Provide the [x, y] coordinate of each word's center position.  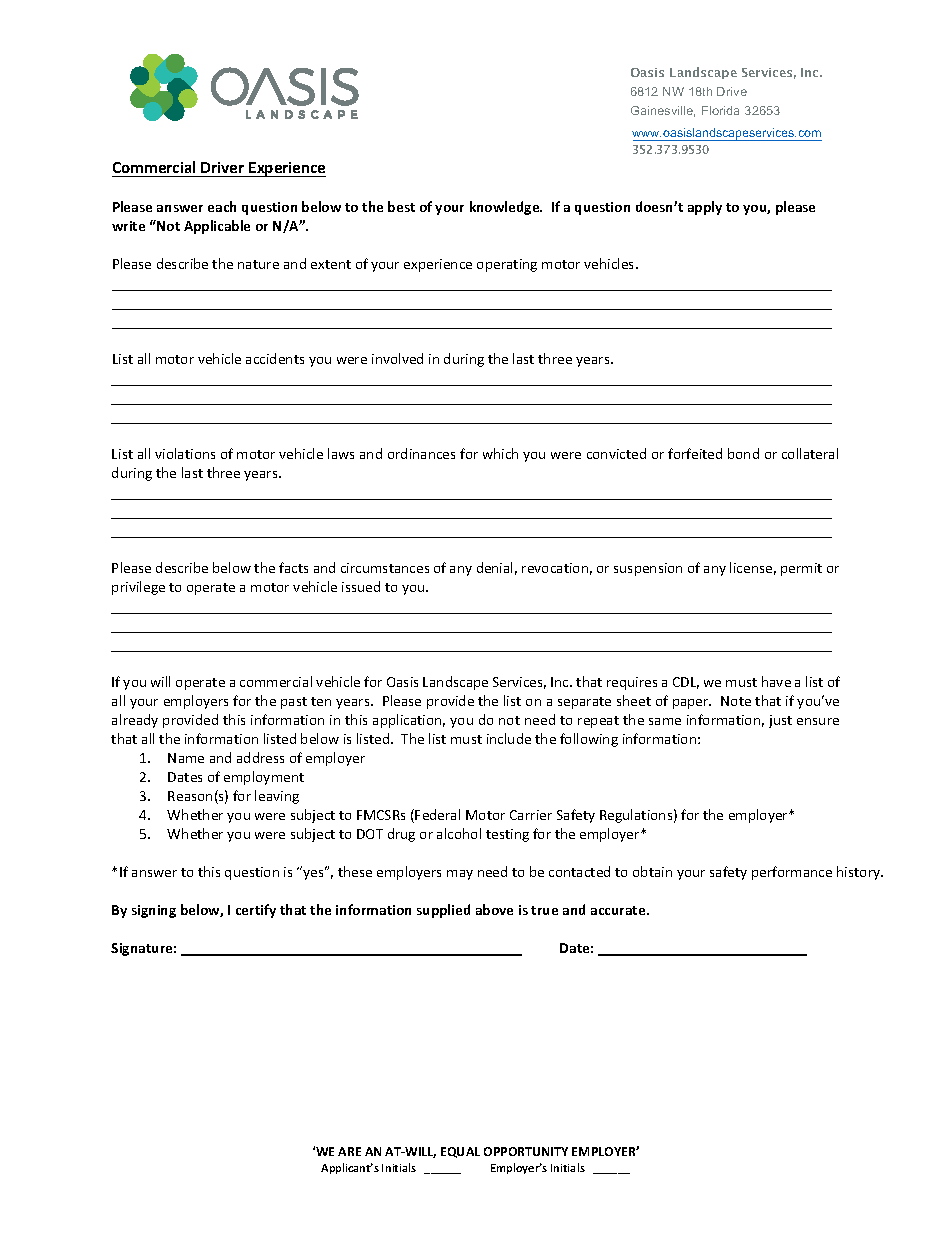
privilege [138, 588]
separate [584, 703]
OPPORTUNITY [526, 1151]
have [776, 681]
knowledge [506, 208]
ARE [349, 1151]
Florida [720, 110]
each [222, 206]
